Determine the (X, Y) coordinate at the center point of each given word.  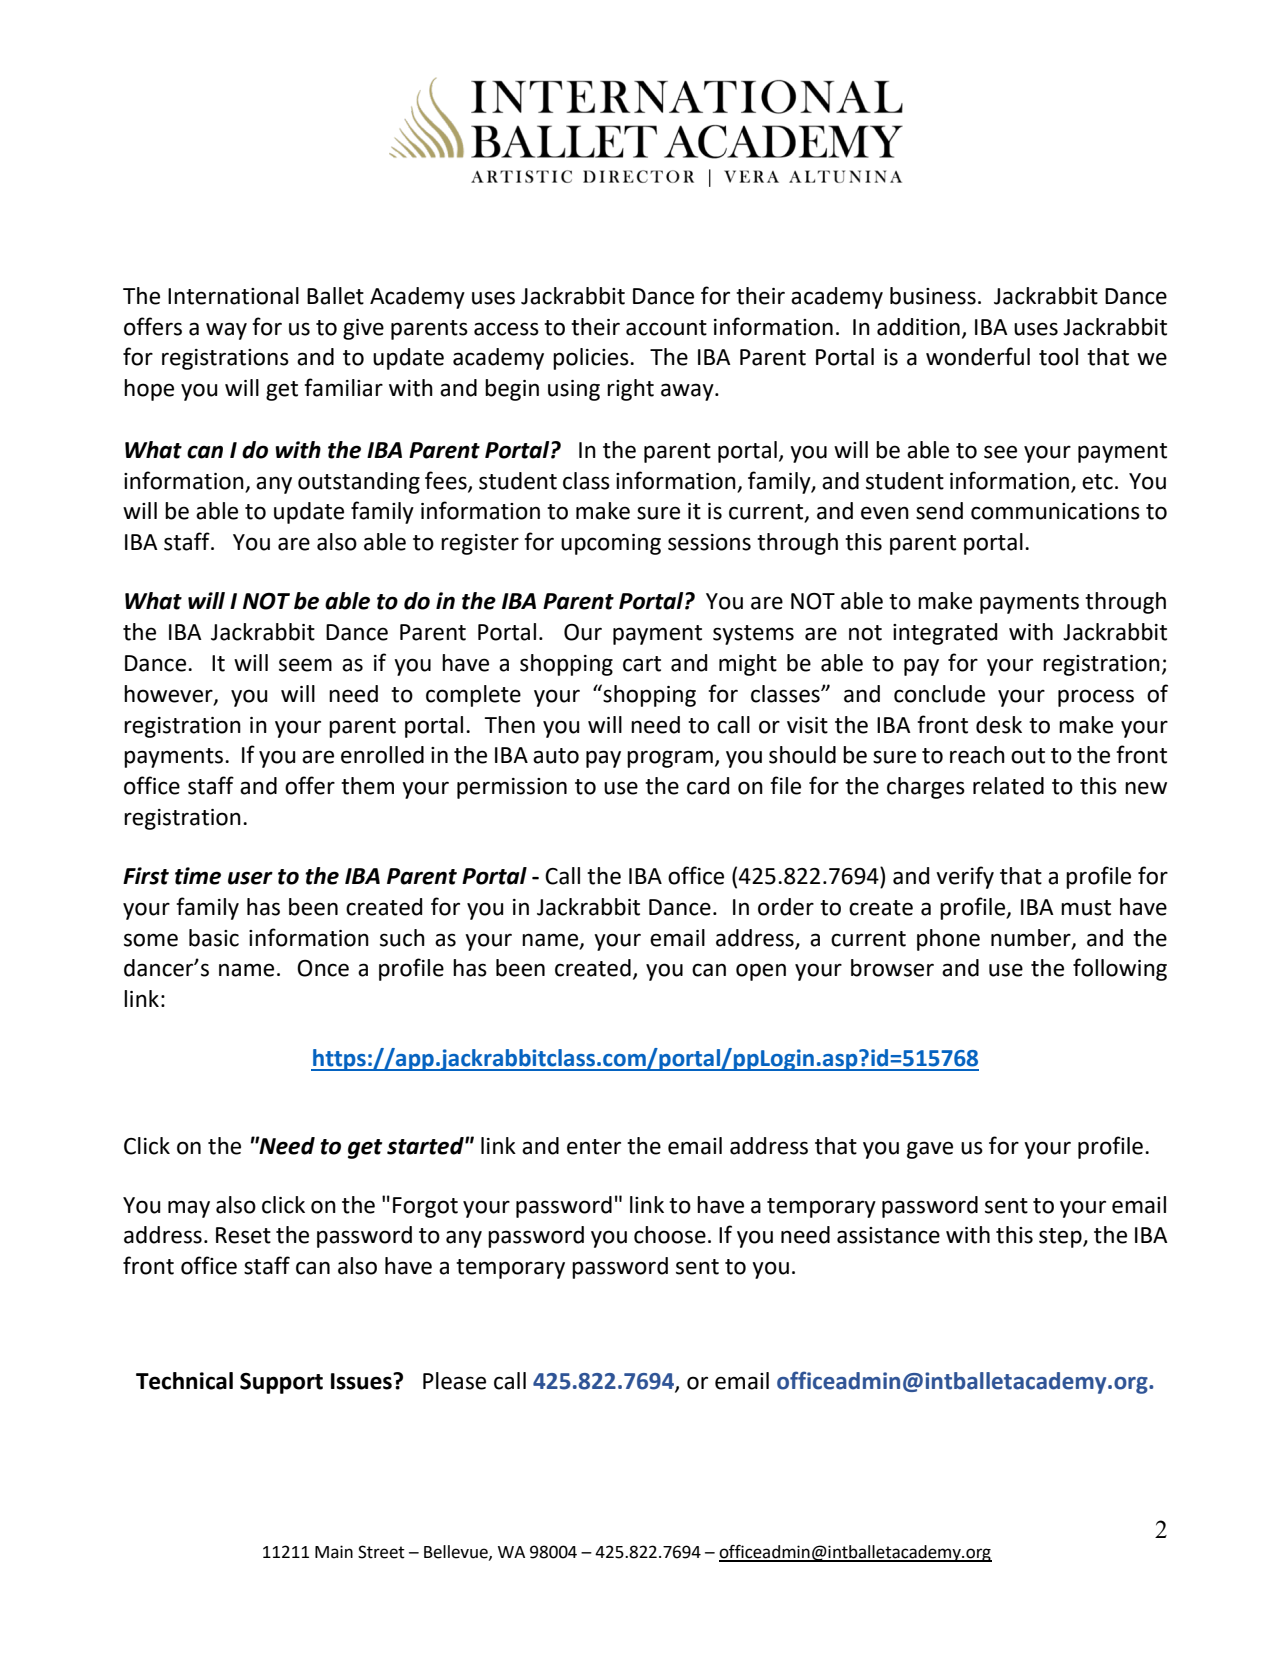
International (233, 296)
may (189, 1209)
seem (305, 665)
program (670, 759)
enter (594, 1147)
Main (334, 1552)
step (1061, 1238)
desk (999, 725)
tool (1058, 357)
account (666, 328)
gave (930, 1150)
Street (381, 1552)
